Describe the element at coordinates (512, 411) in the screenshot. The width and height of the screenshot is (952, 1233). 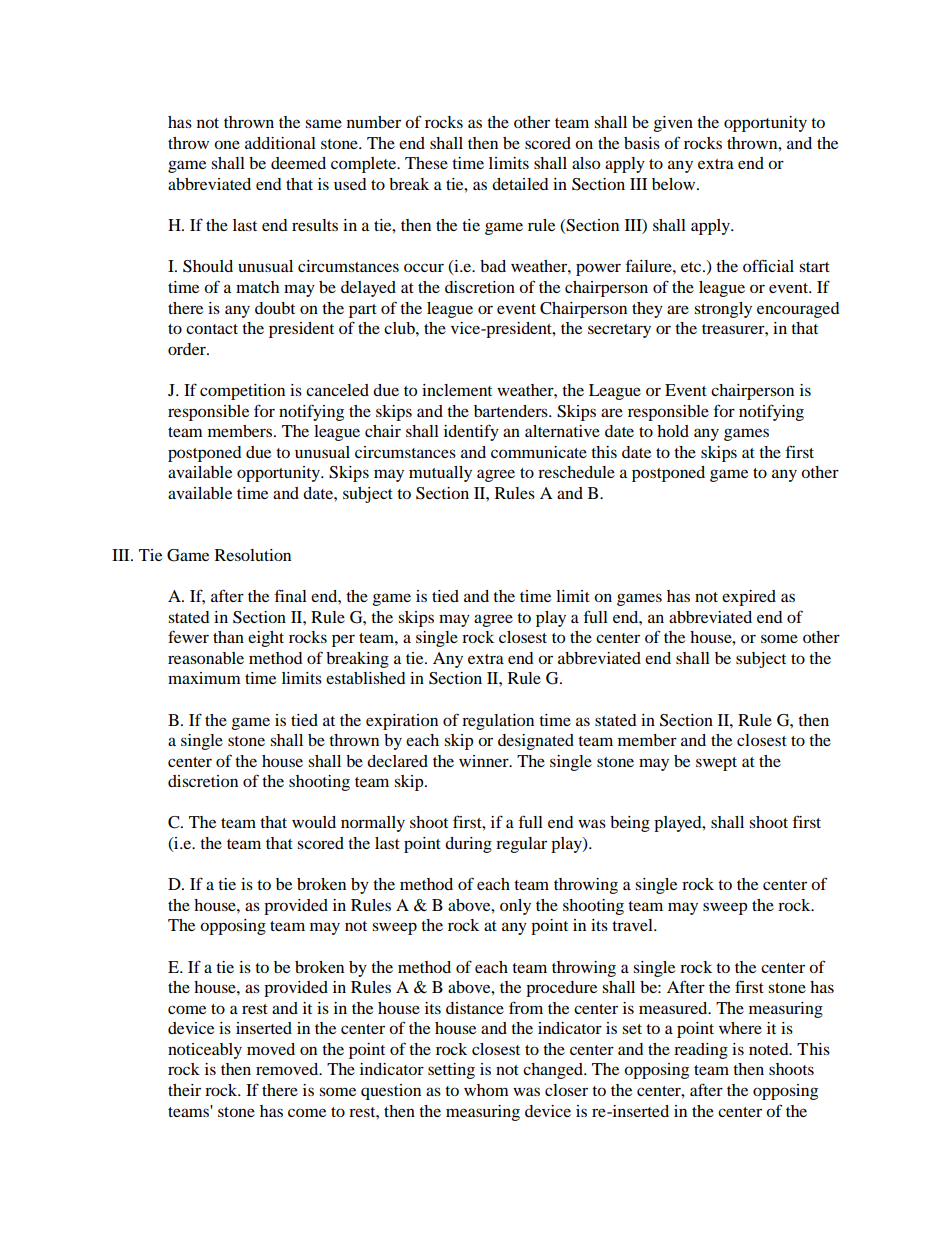
I see `bartenders` at that location.
